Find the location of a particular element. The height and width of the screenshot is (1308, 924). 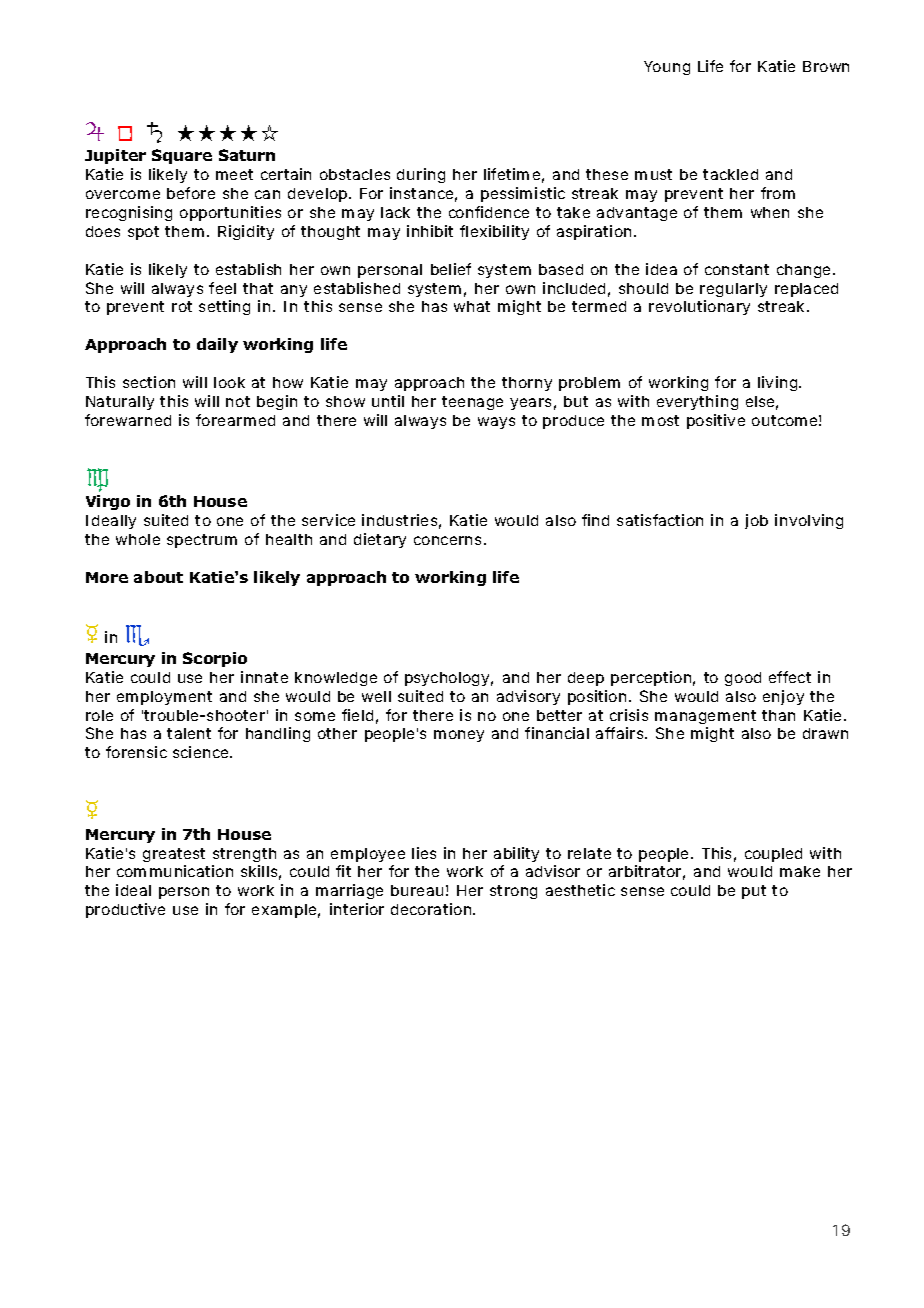

Young is located at coordinates (667, 68).
